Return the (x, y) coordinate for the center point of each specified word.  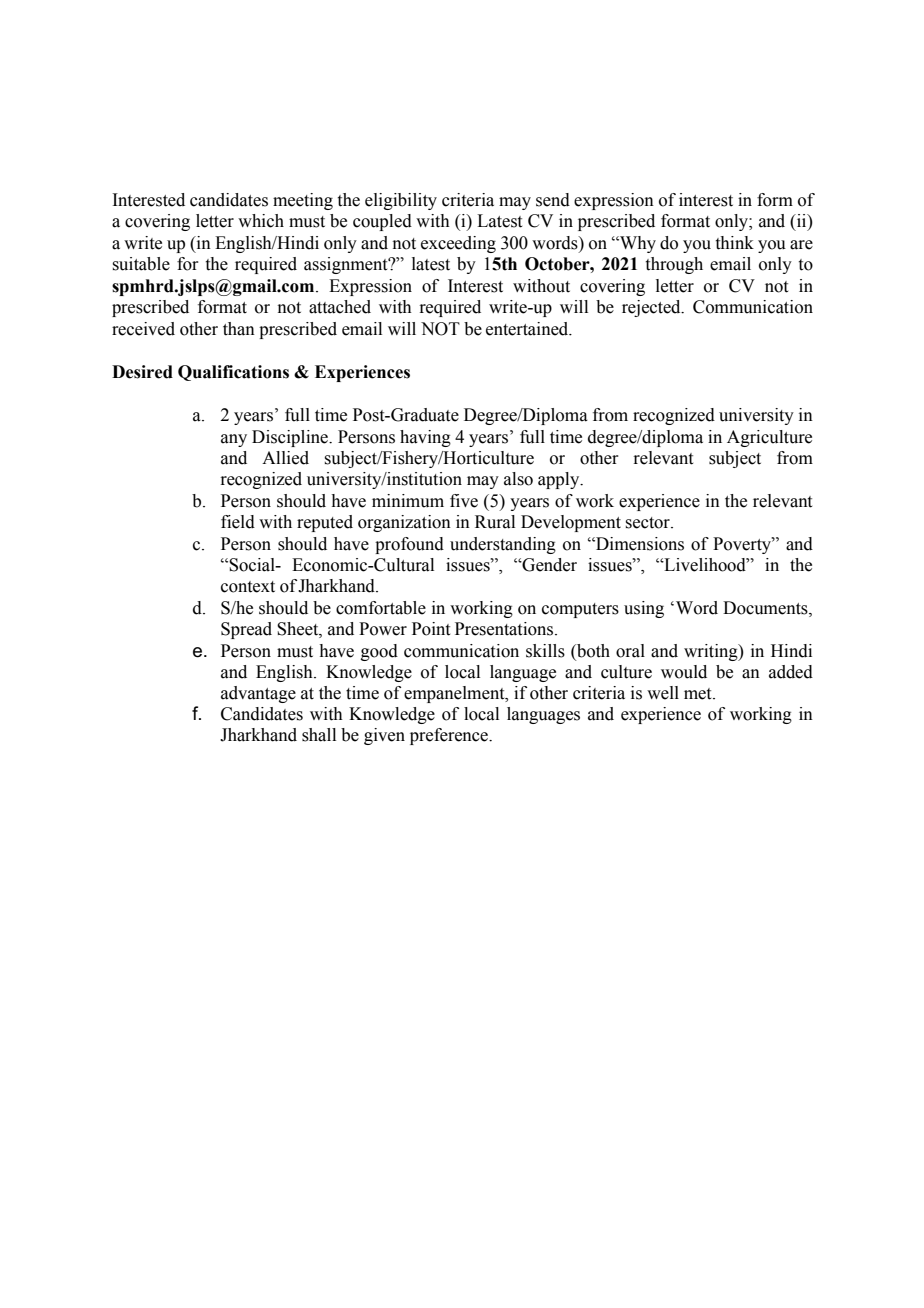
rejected (652, 308)
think (735, 243)
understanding (503, 545)
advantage (258, 694)
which (261, 221)
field (238, 522)
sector (648, 523)
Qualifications (233, 373)
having (425, 438)
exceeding (458, 244)
